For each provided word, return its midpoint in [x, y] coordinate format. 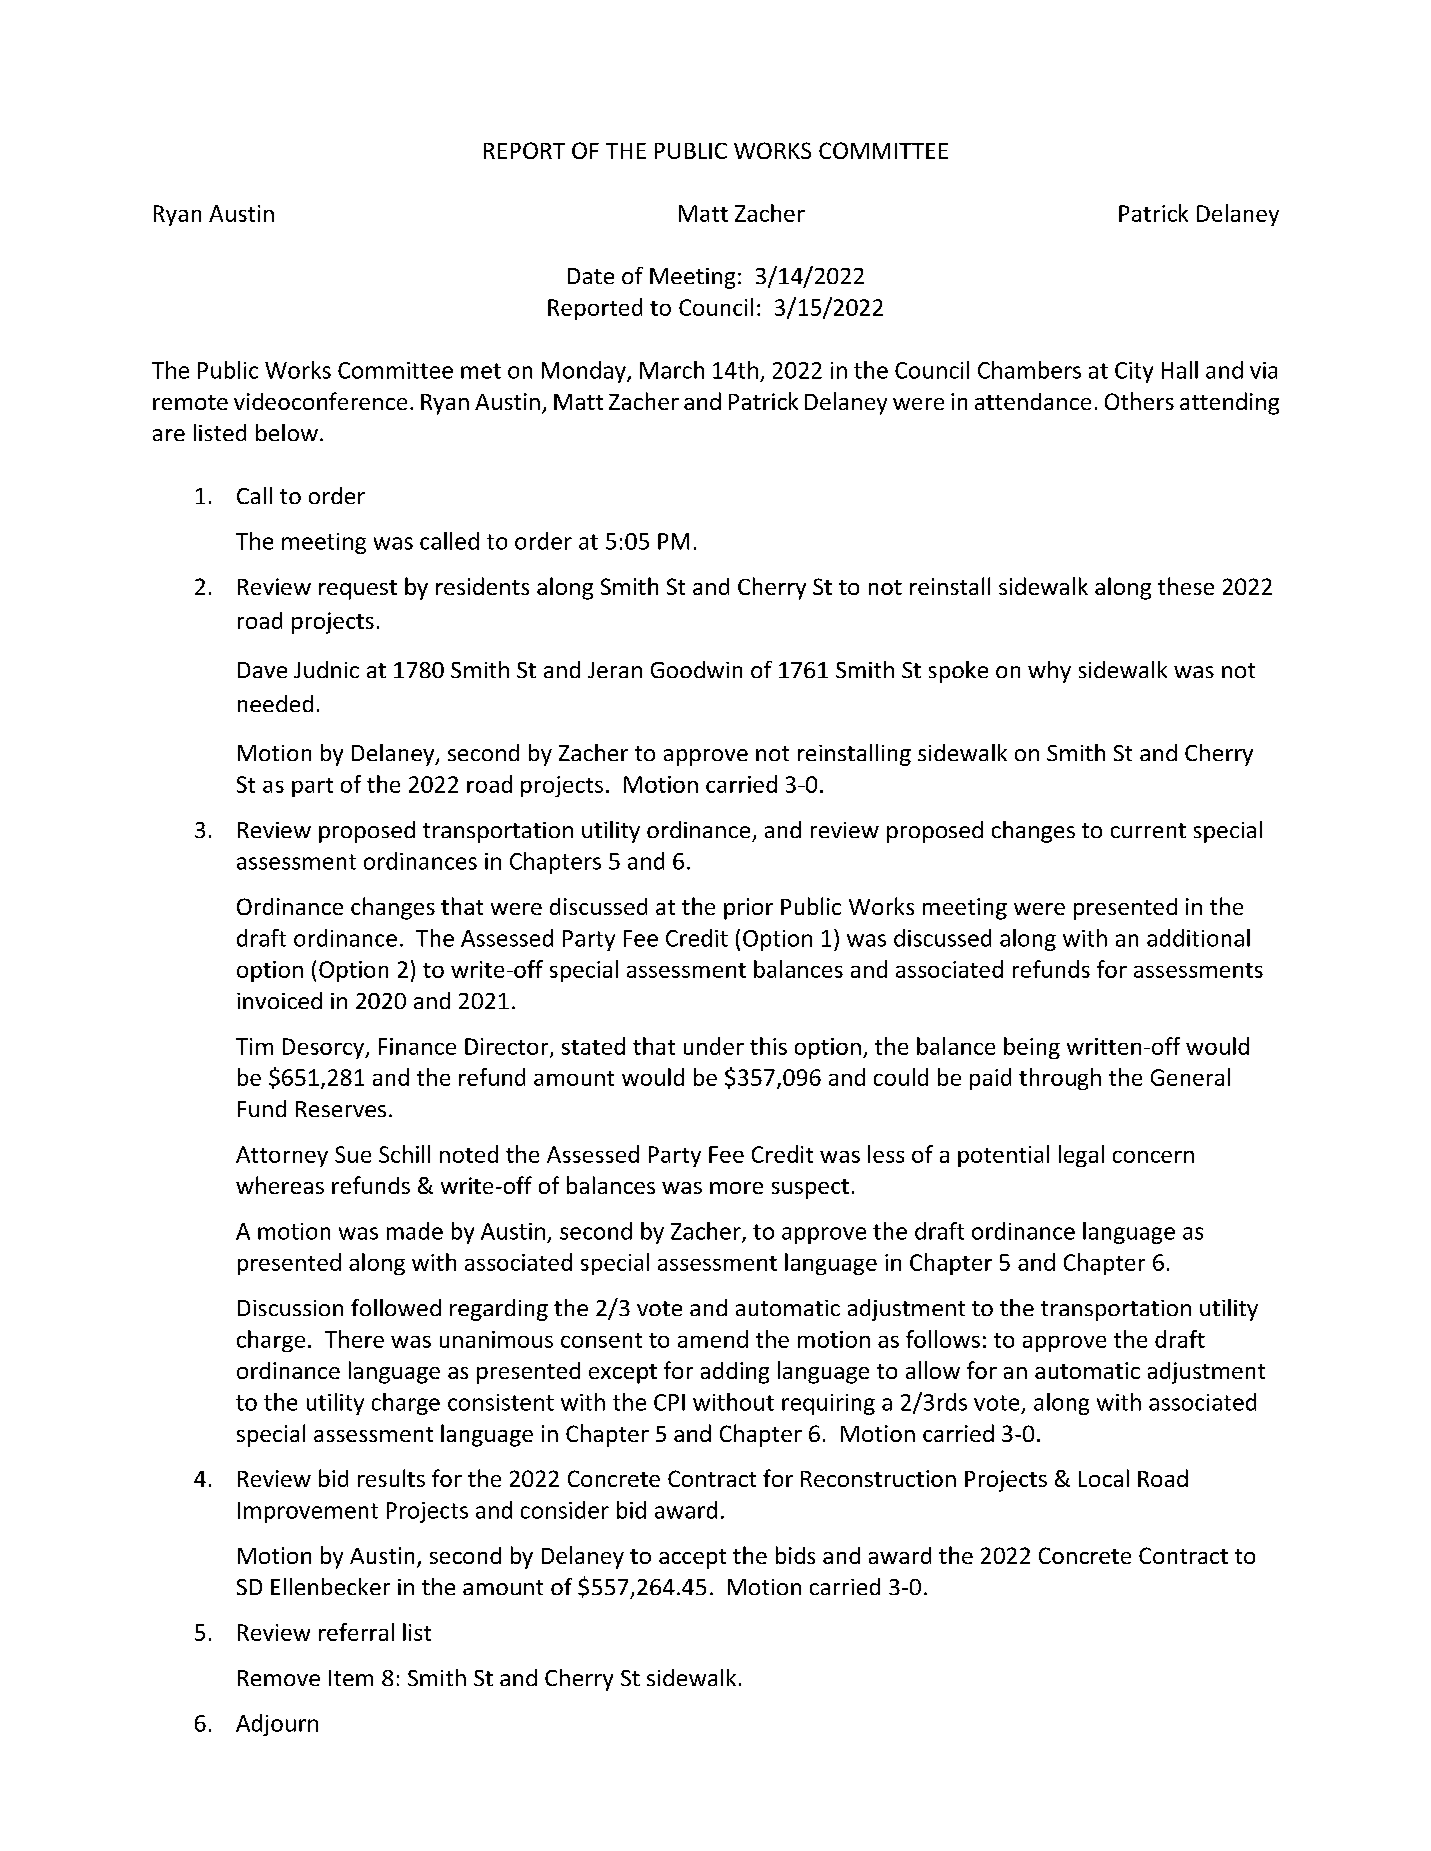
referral [356, 1632]
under [714, 1046]
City [1134, 372]
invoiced [279, 1000]
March [672, 370]
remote [190, 402]
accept [692, 1559]
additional [1198, 938]
